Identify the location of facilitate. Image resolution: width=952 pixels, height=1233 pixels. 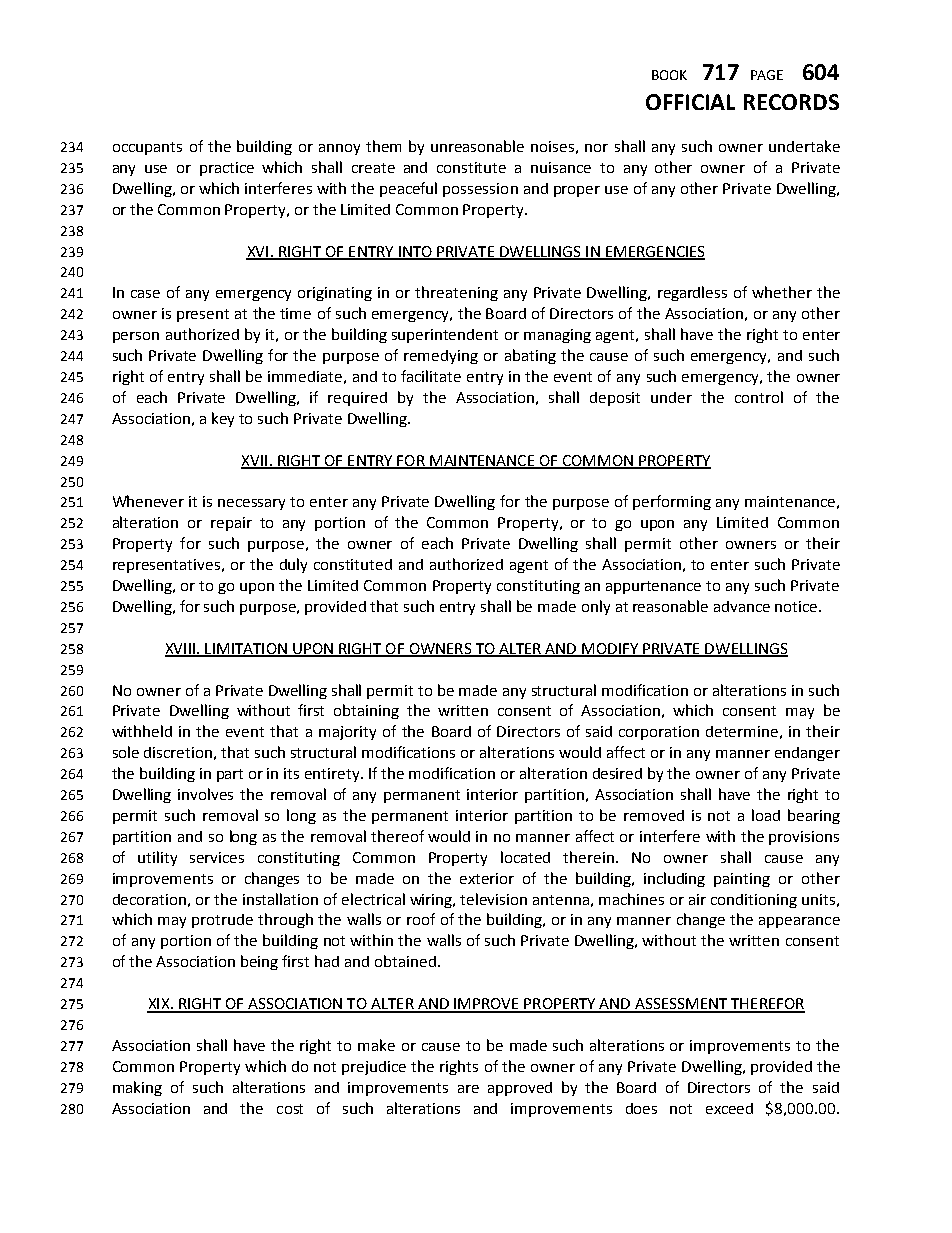
(431, 376).
